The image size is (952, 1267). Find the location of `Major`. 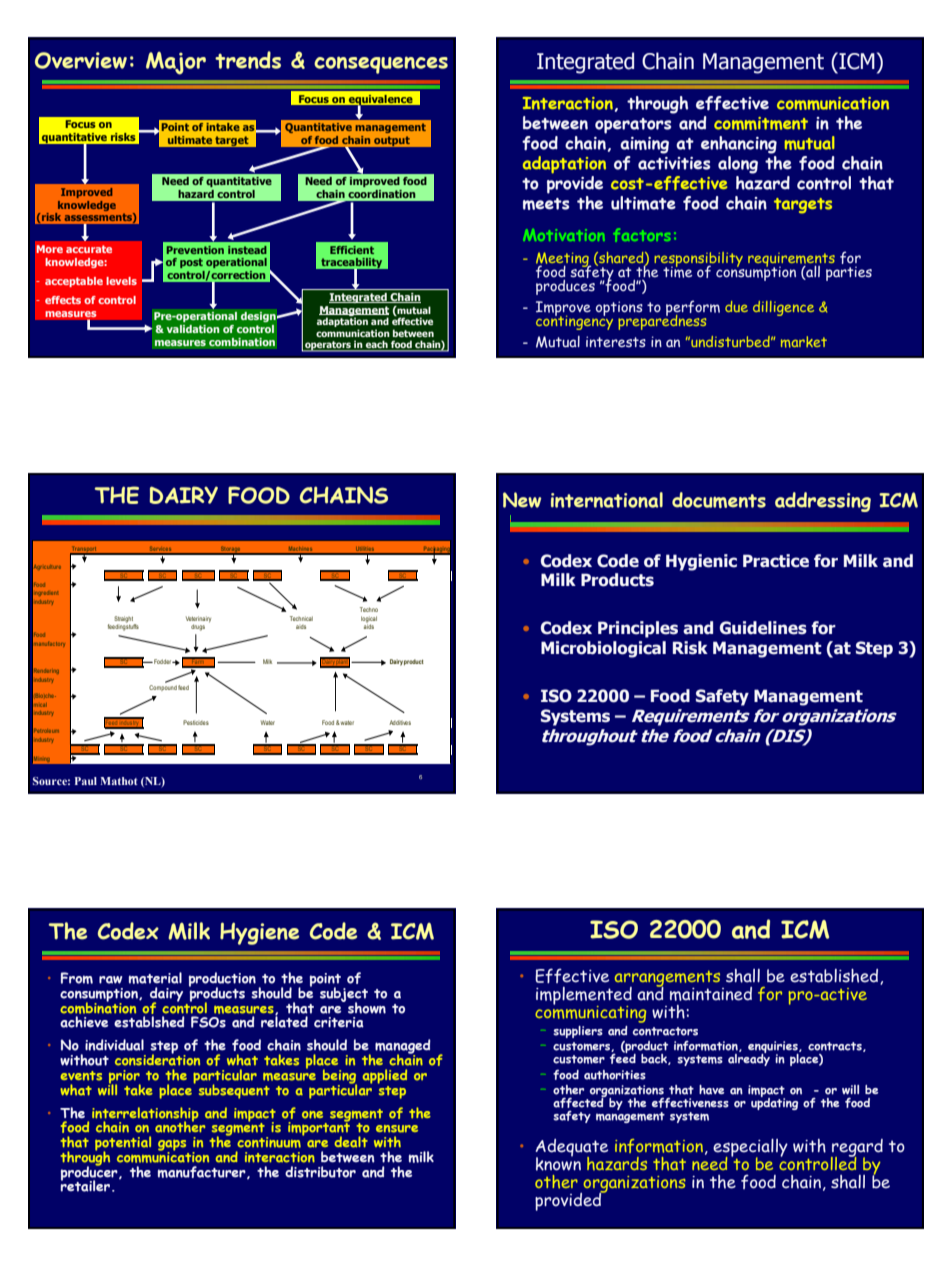

Major is located at coordinates (176, 63).
